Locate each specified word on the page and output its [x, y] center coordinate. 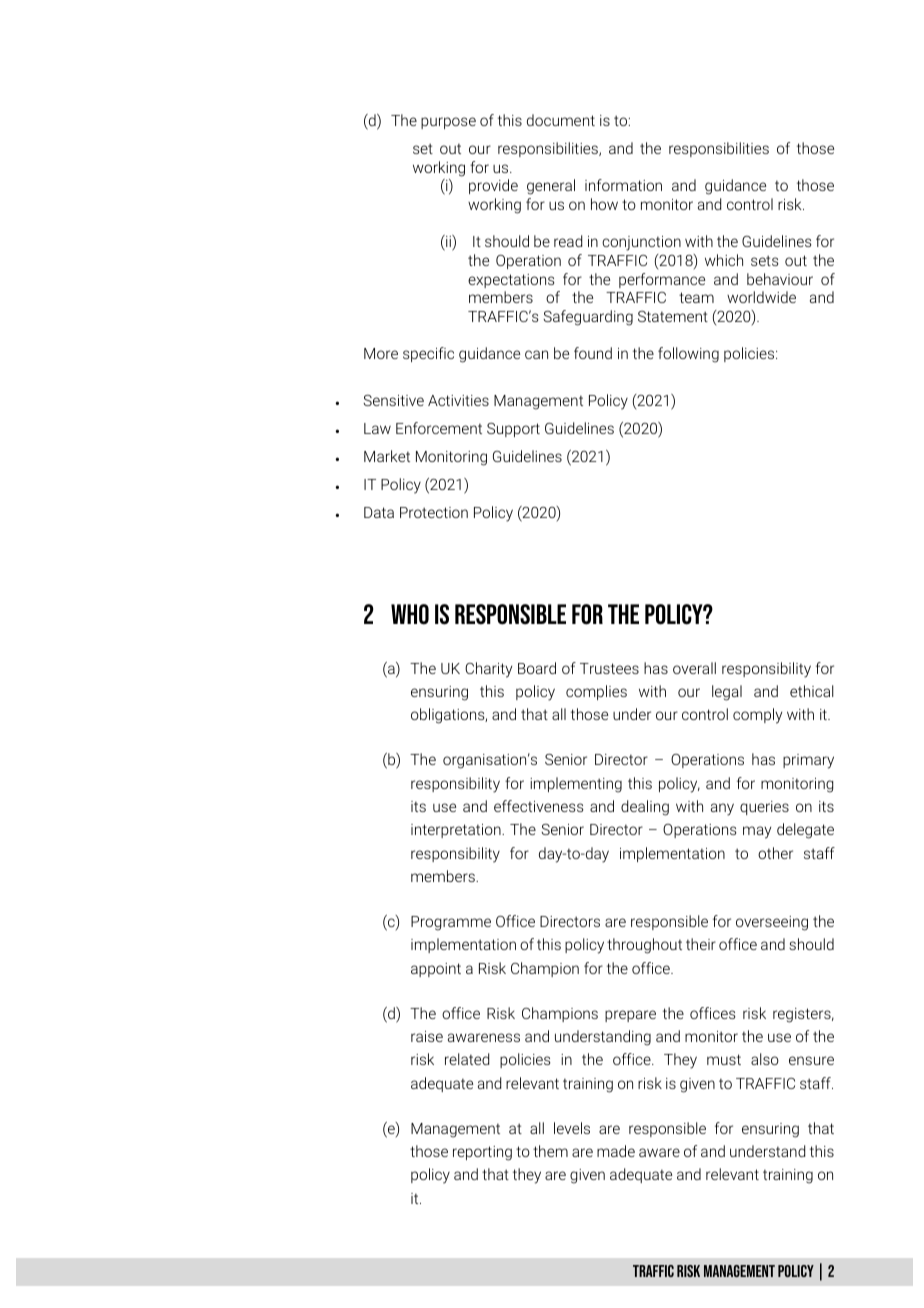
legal [727, 693]
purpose [448, 123]
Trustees [609, 668]
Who [410, 614]
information [623, 185]
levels [572, 1128]
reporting [482, 1153]
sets [765, 260]
